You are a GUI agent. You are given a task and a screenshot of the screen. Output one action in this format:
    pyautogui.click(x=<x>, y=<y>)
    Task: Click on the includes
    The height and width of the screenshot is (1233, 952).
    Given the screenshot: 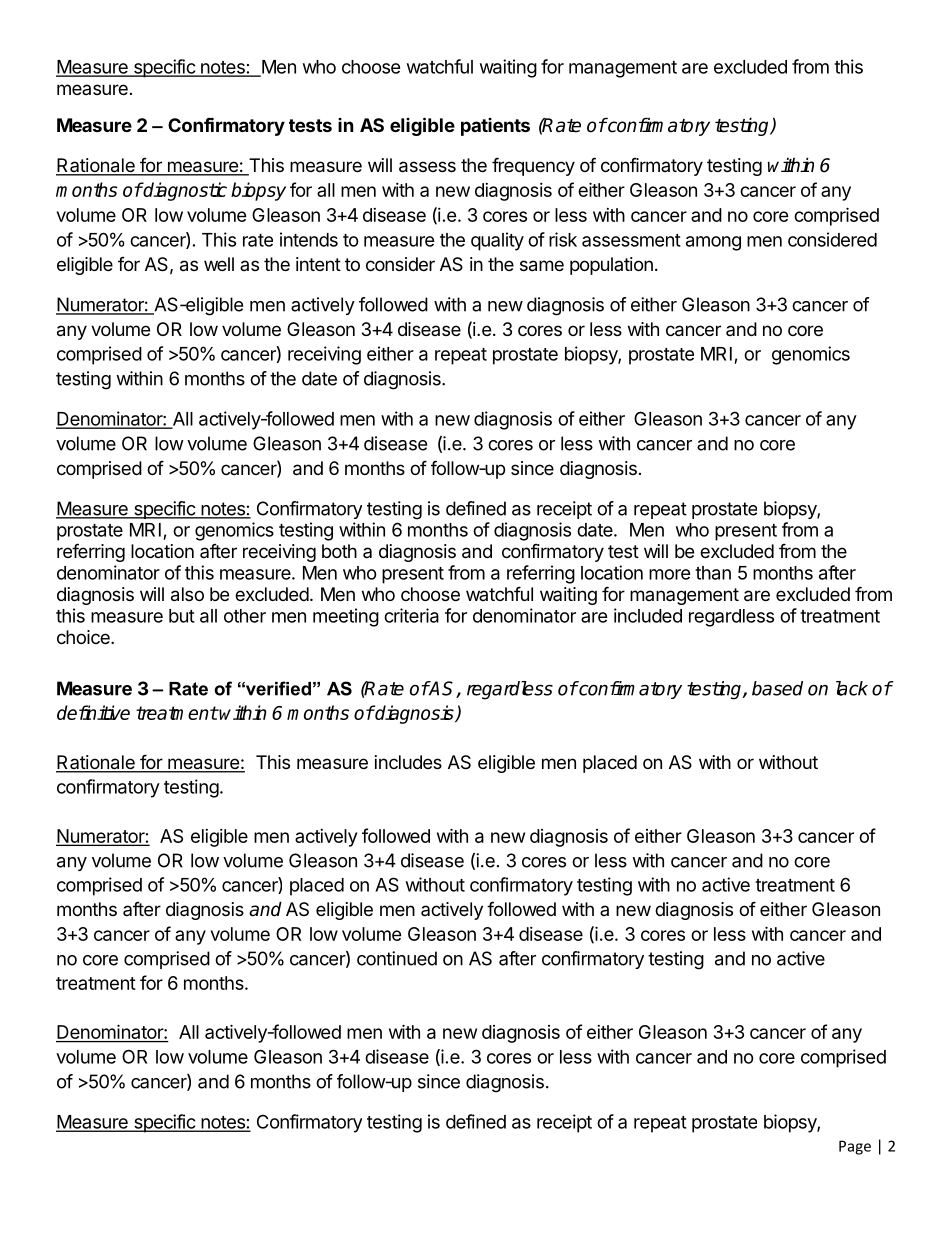 What is the action you would take?
    pyautogui.click(x=408, y=762)
